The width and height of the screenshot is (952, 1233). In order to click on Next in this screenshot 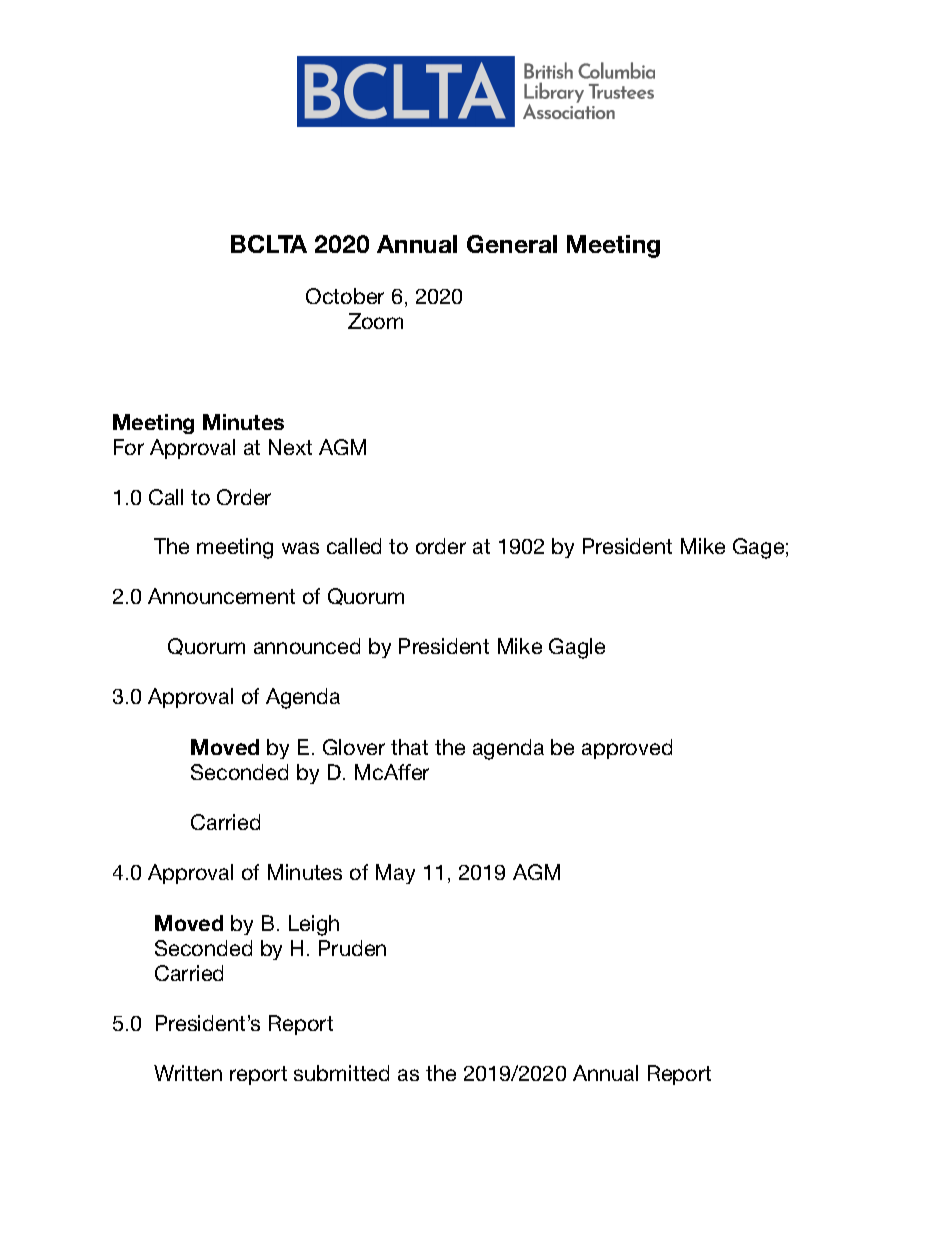, I will do `click(290, 447)`.
